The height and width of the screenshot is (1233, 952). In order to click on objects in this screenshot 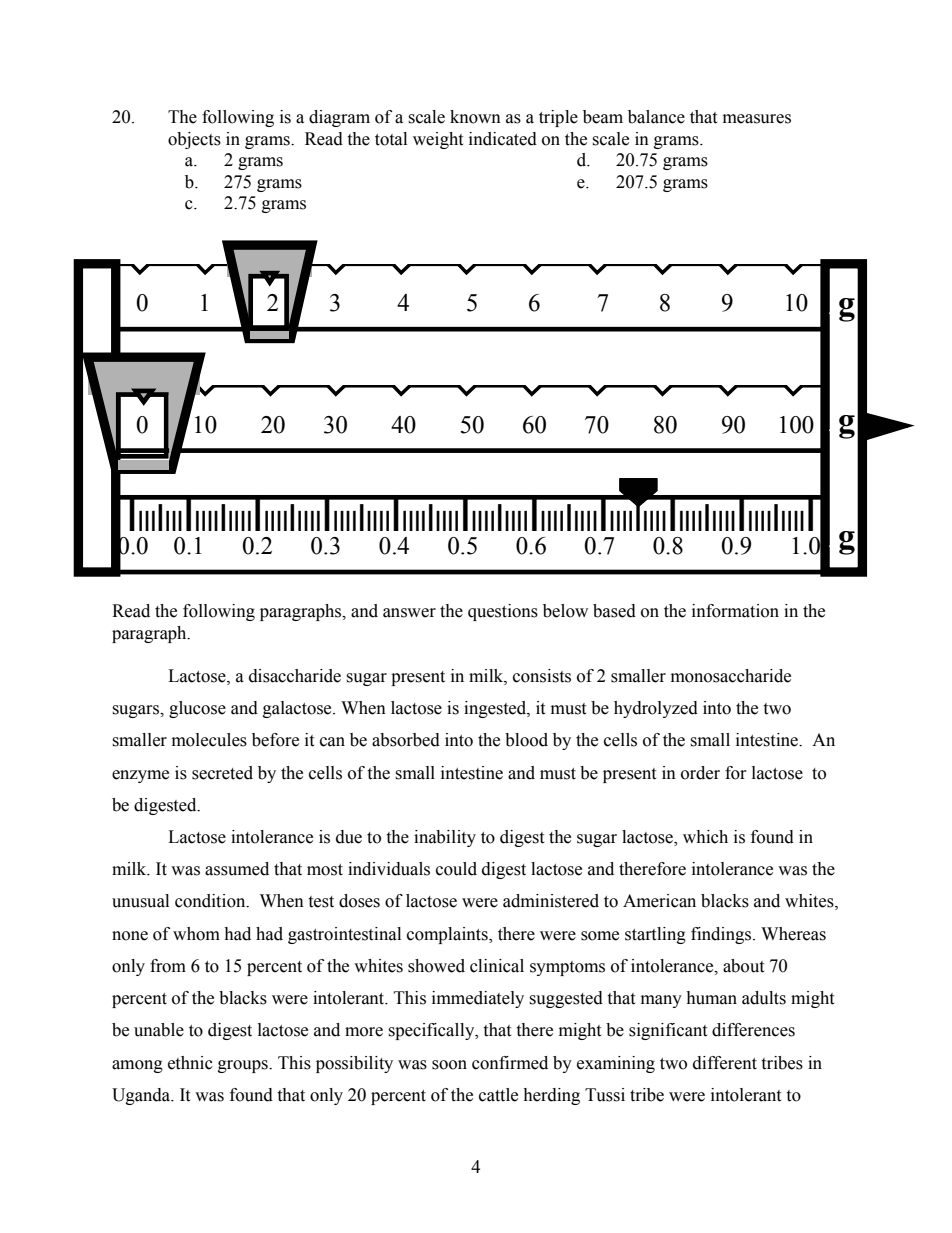, I will do `click(194, 140)`.
